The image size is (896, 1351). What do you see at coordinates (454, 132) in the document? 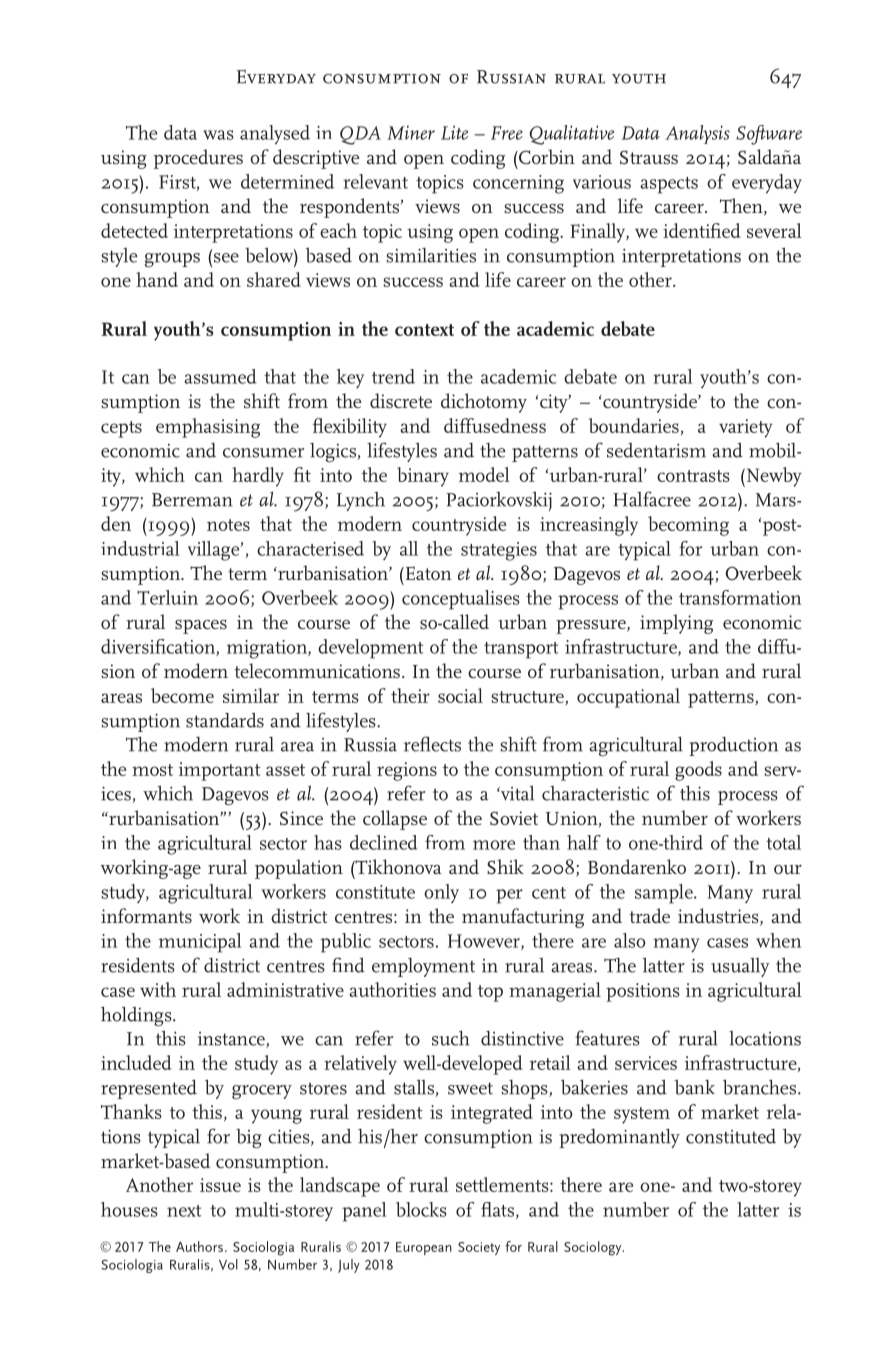
I see `Lite` at bounding box center [454, 132].
